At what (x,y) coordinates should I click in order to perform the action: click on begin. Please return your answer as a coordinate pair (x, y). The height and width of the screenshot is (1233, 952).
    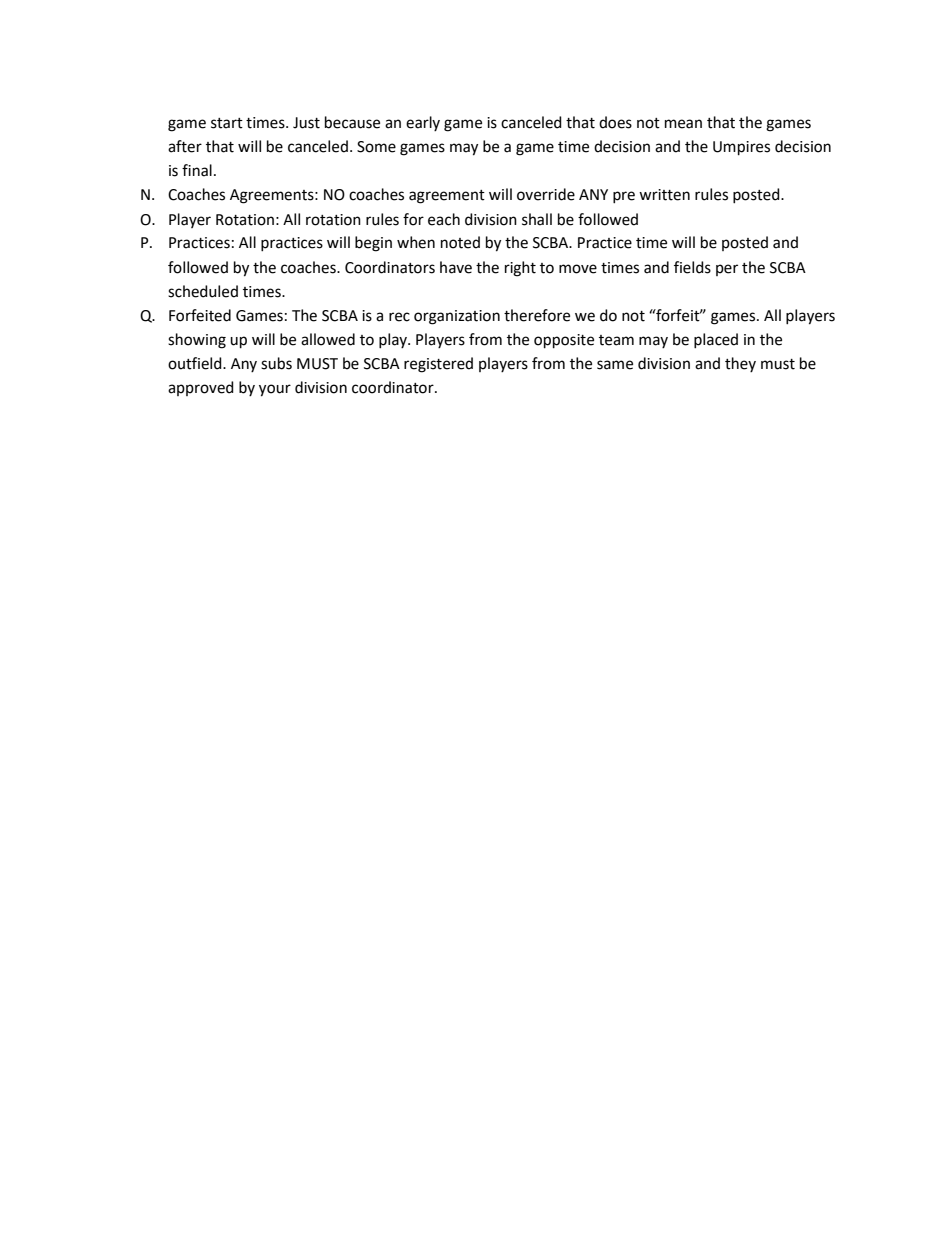
    Looking at the image, I should click on (373, 244).
